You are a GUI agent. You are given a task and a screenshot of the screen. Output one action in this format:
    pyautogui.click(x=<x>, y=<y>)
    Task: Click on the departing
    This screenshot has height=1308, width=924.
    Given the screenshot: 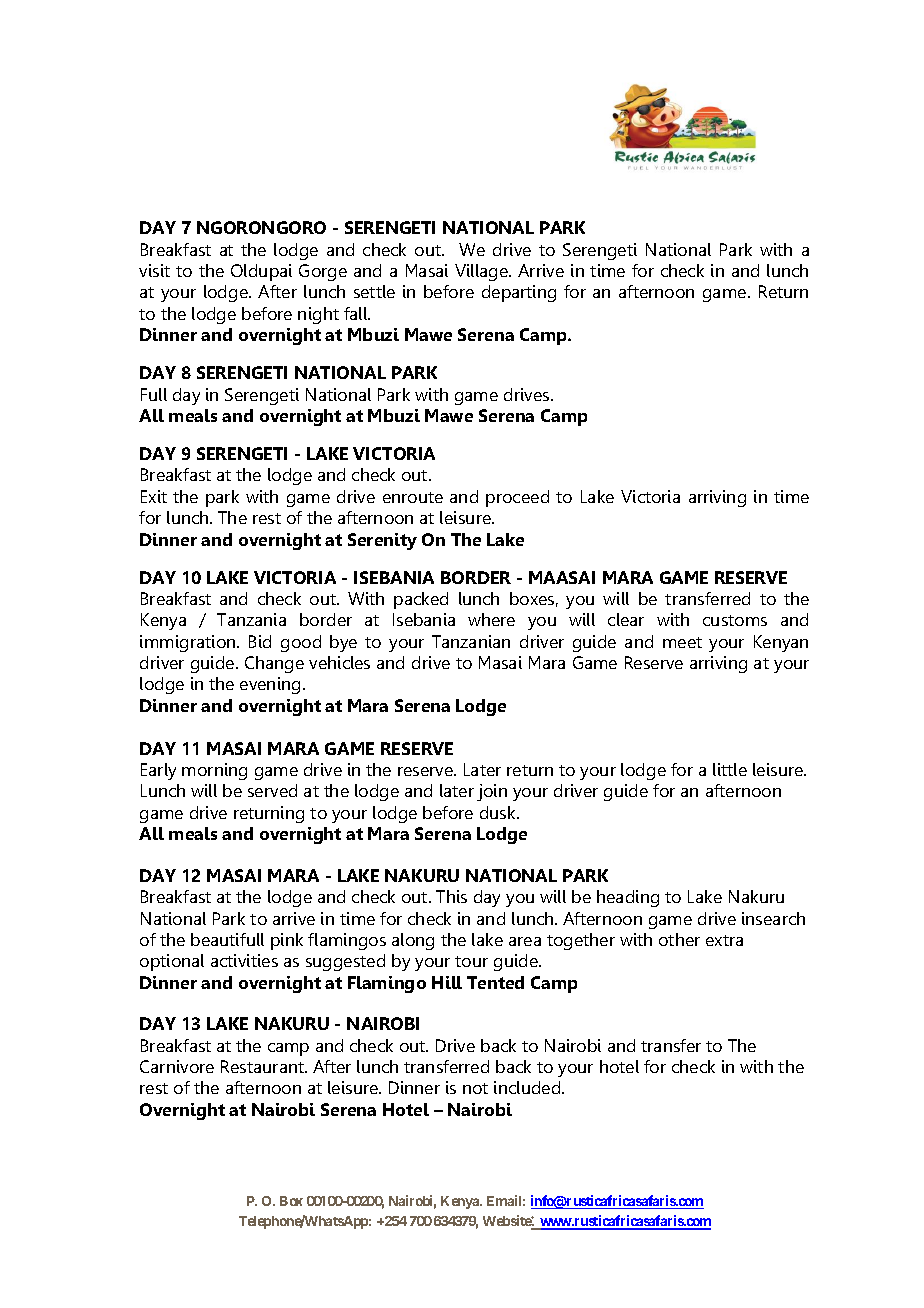 What is the action you would take?
    pyautogui.click(x=519, y=293)
